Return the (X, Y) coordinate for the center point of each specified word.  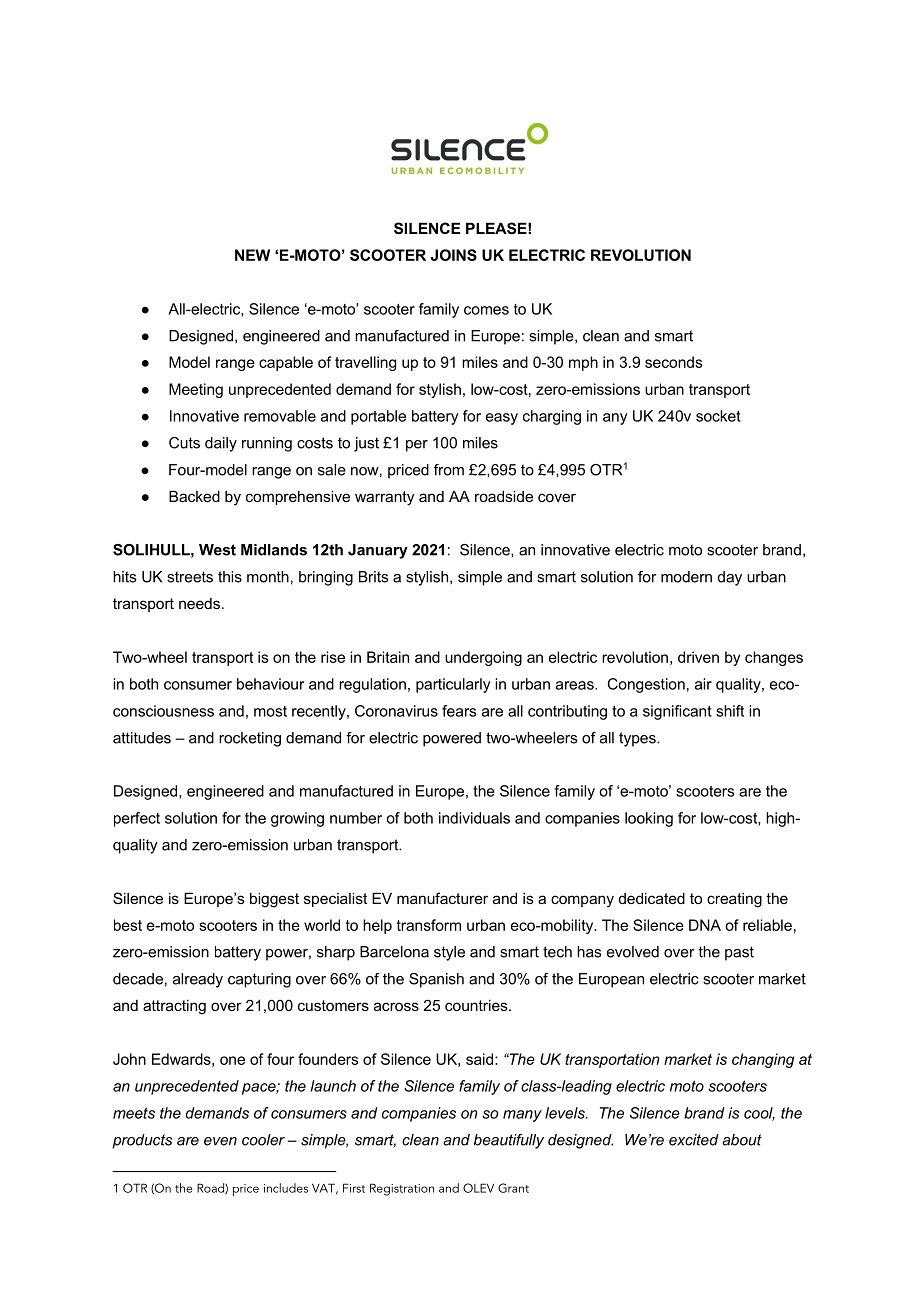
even (220, 1141)
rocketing (250, 739)
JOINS (454, 255)
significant (677, 712)
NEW (252, 255)
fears (459, 711)
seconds (673, 362)
